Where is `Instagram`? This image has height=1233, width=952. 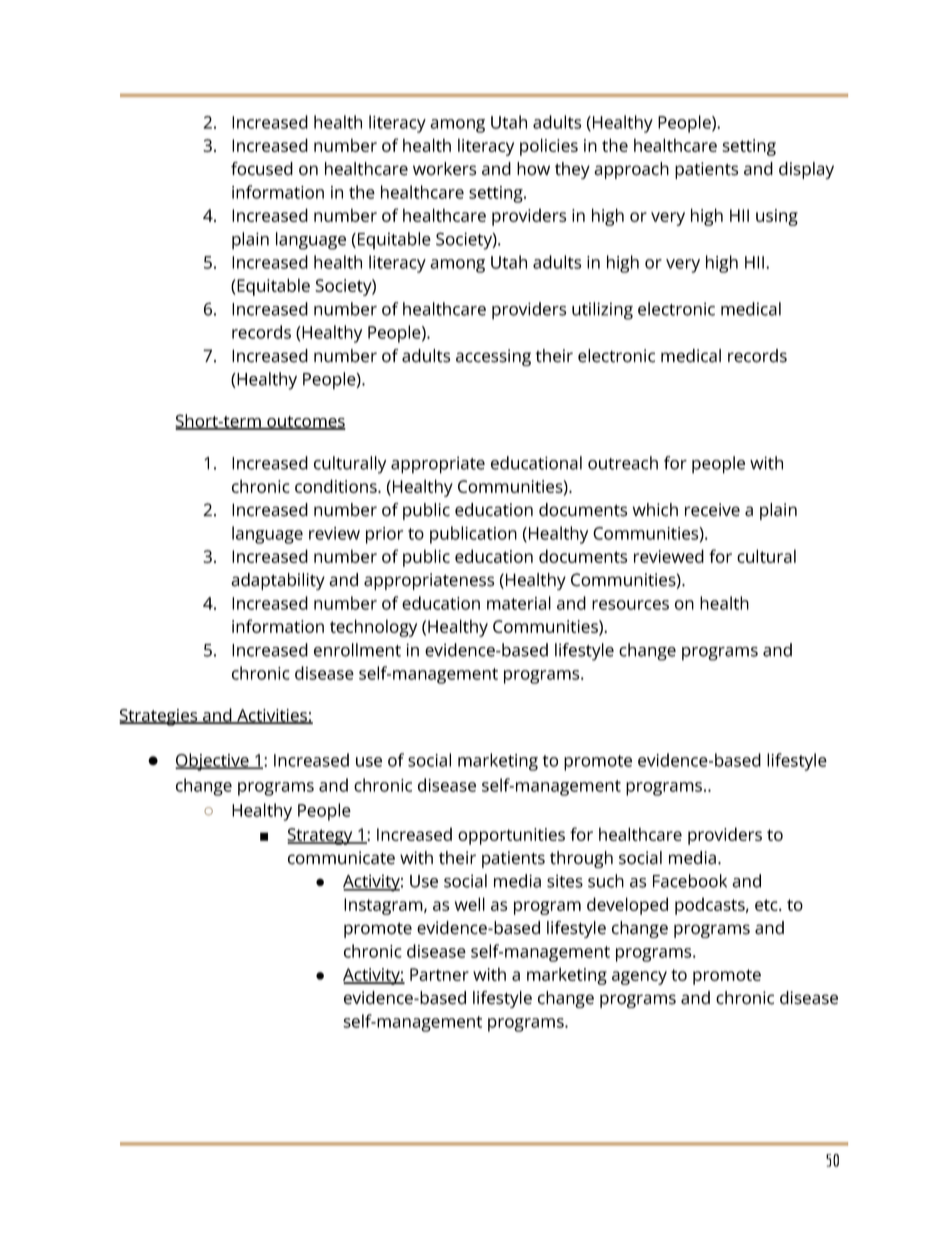 Instagram is located at coordinates (384, 906).
